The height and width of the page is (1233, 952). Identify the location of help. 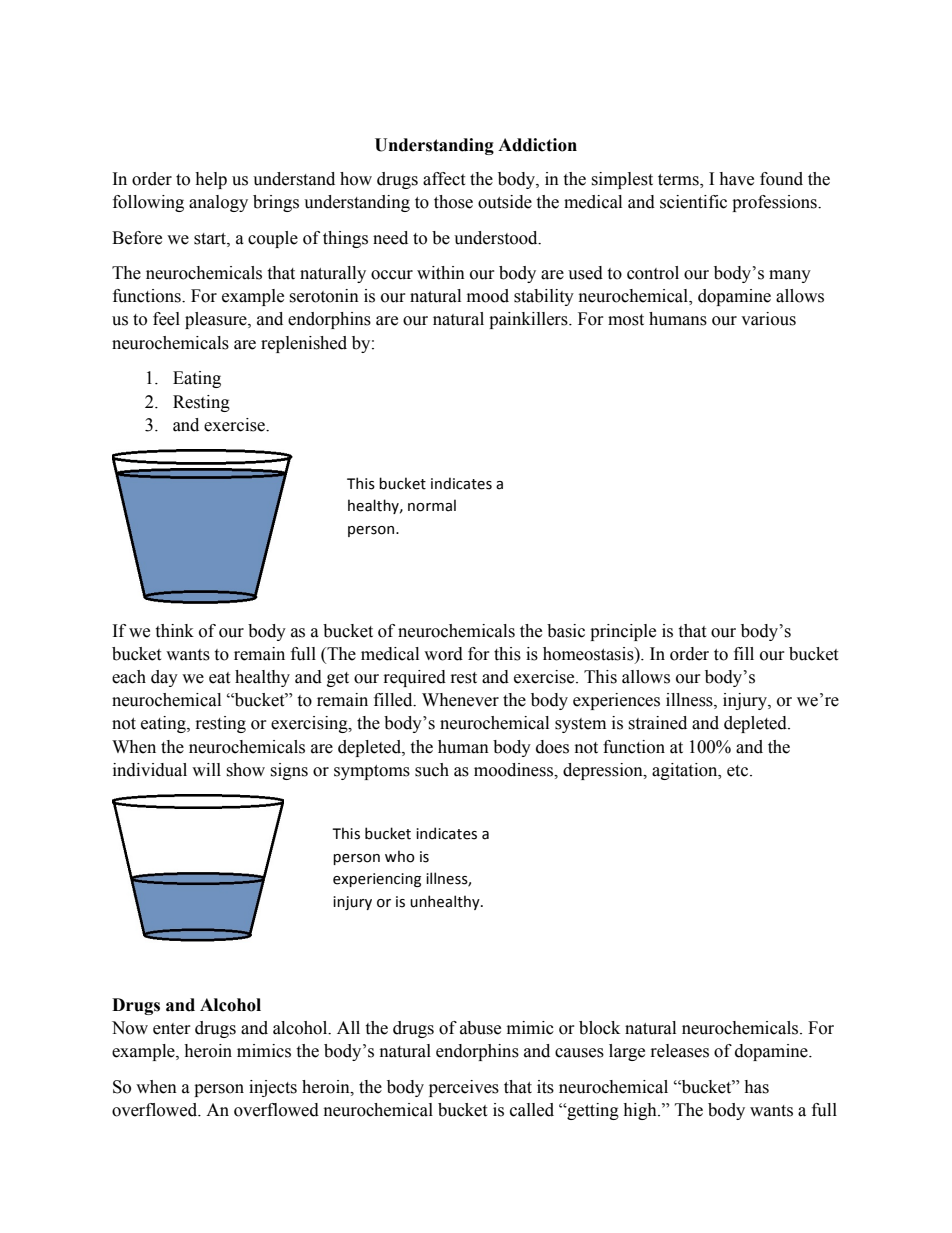
(211, 180).
